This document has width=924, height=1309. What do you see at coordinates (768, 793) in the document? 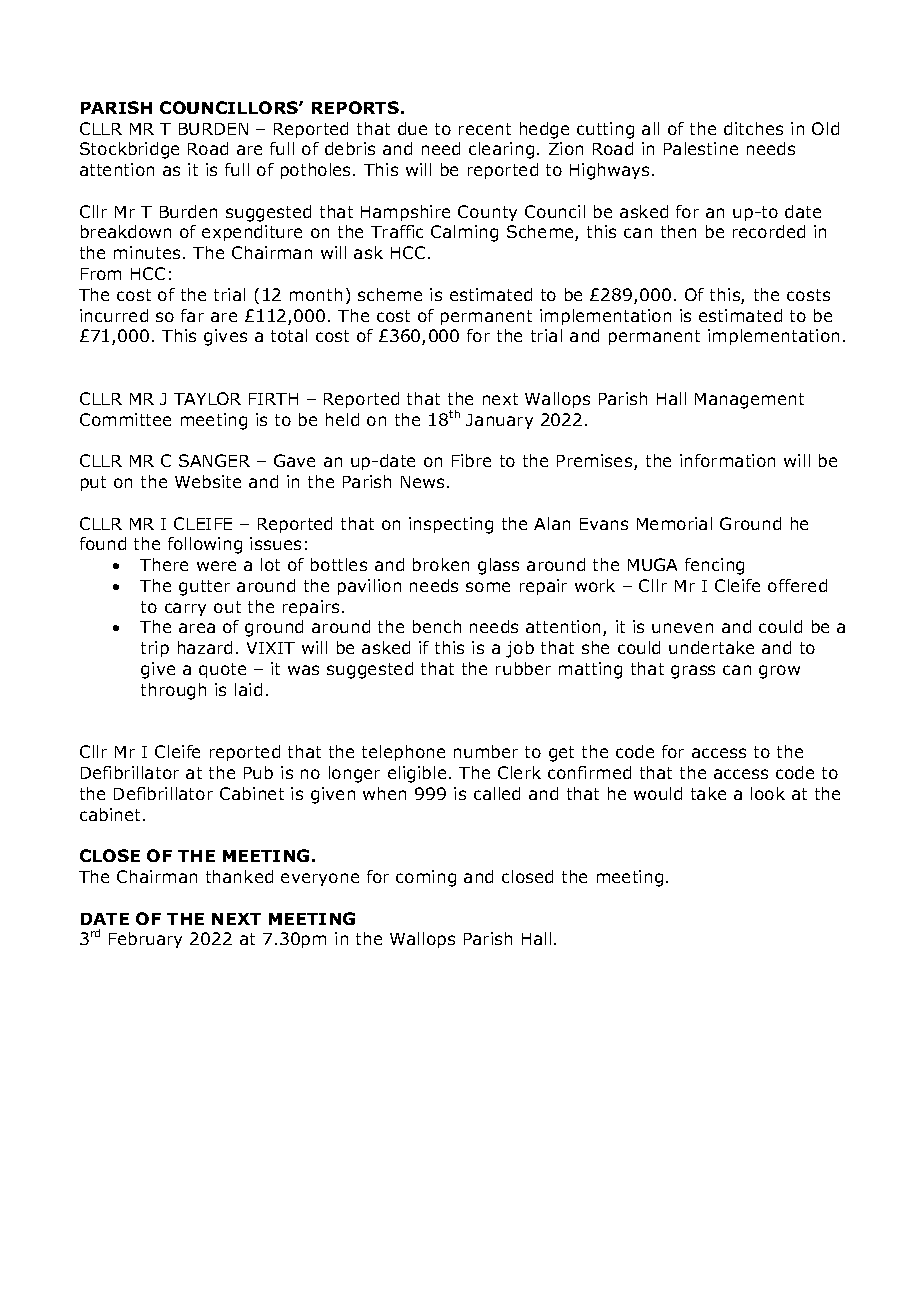
I see `look` at bounding box center [768, 793].
